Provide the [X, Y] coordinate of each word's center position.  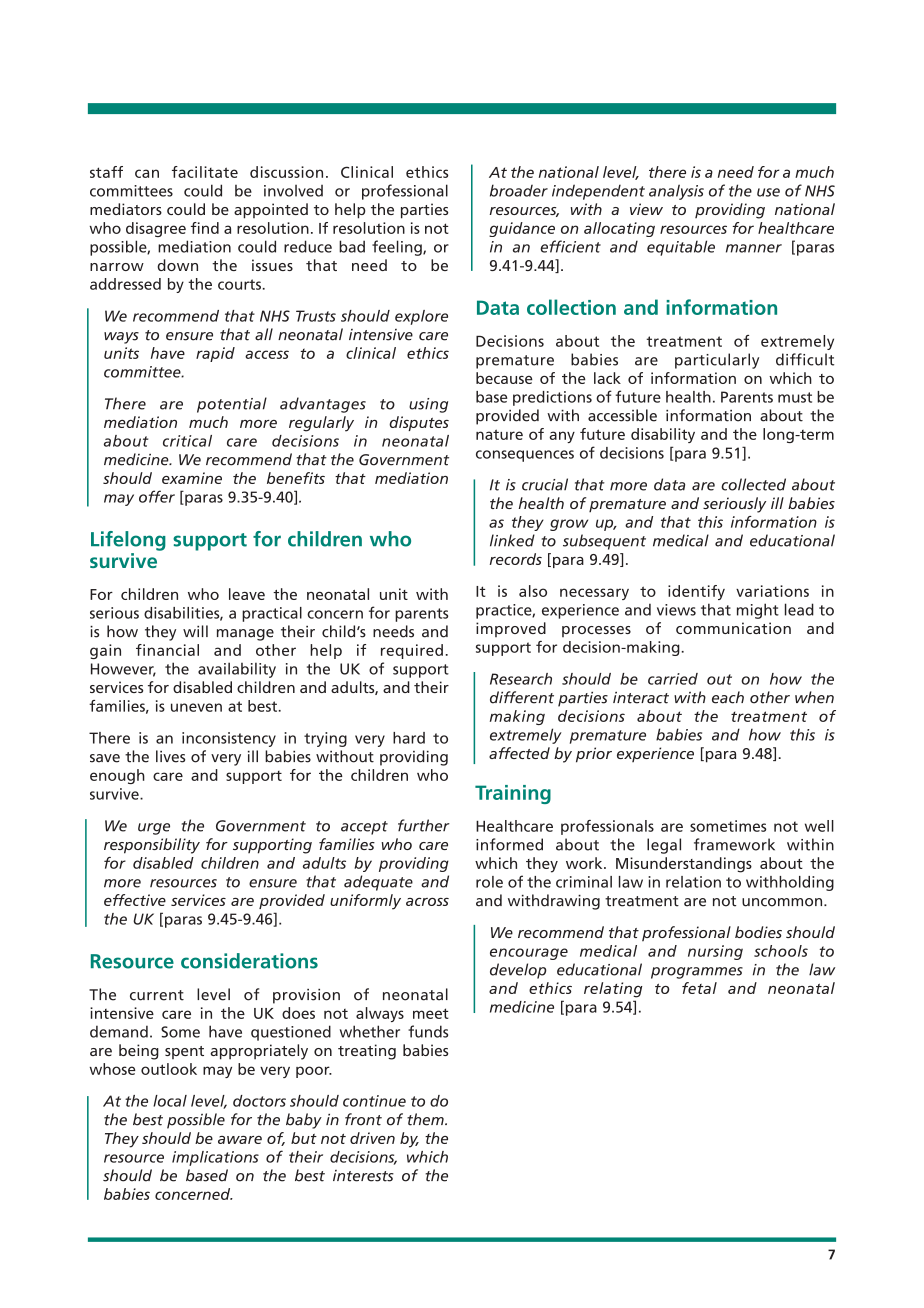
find [205, 228]
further [424, 825]
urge [154, 829]
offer [157, 496]
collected [753, 484]
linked [512, 540]
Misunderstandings [684, 865]
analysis [676, 192]
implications [215, 1158]
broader [519, 190]
